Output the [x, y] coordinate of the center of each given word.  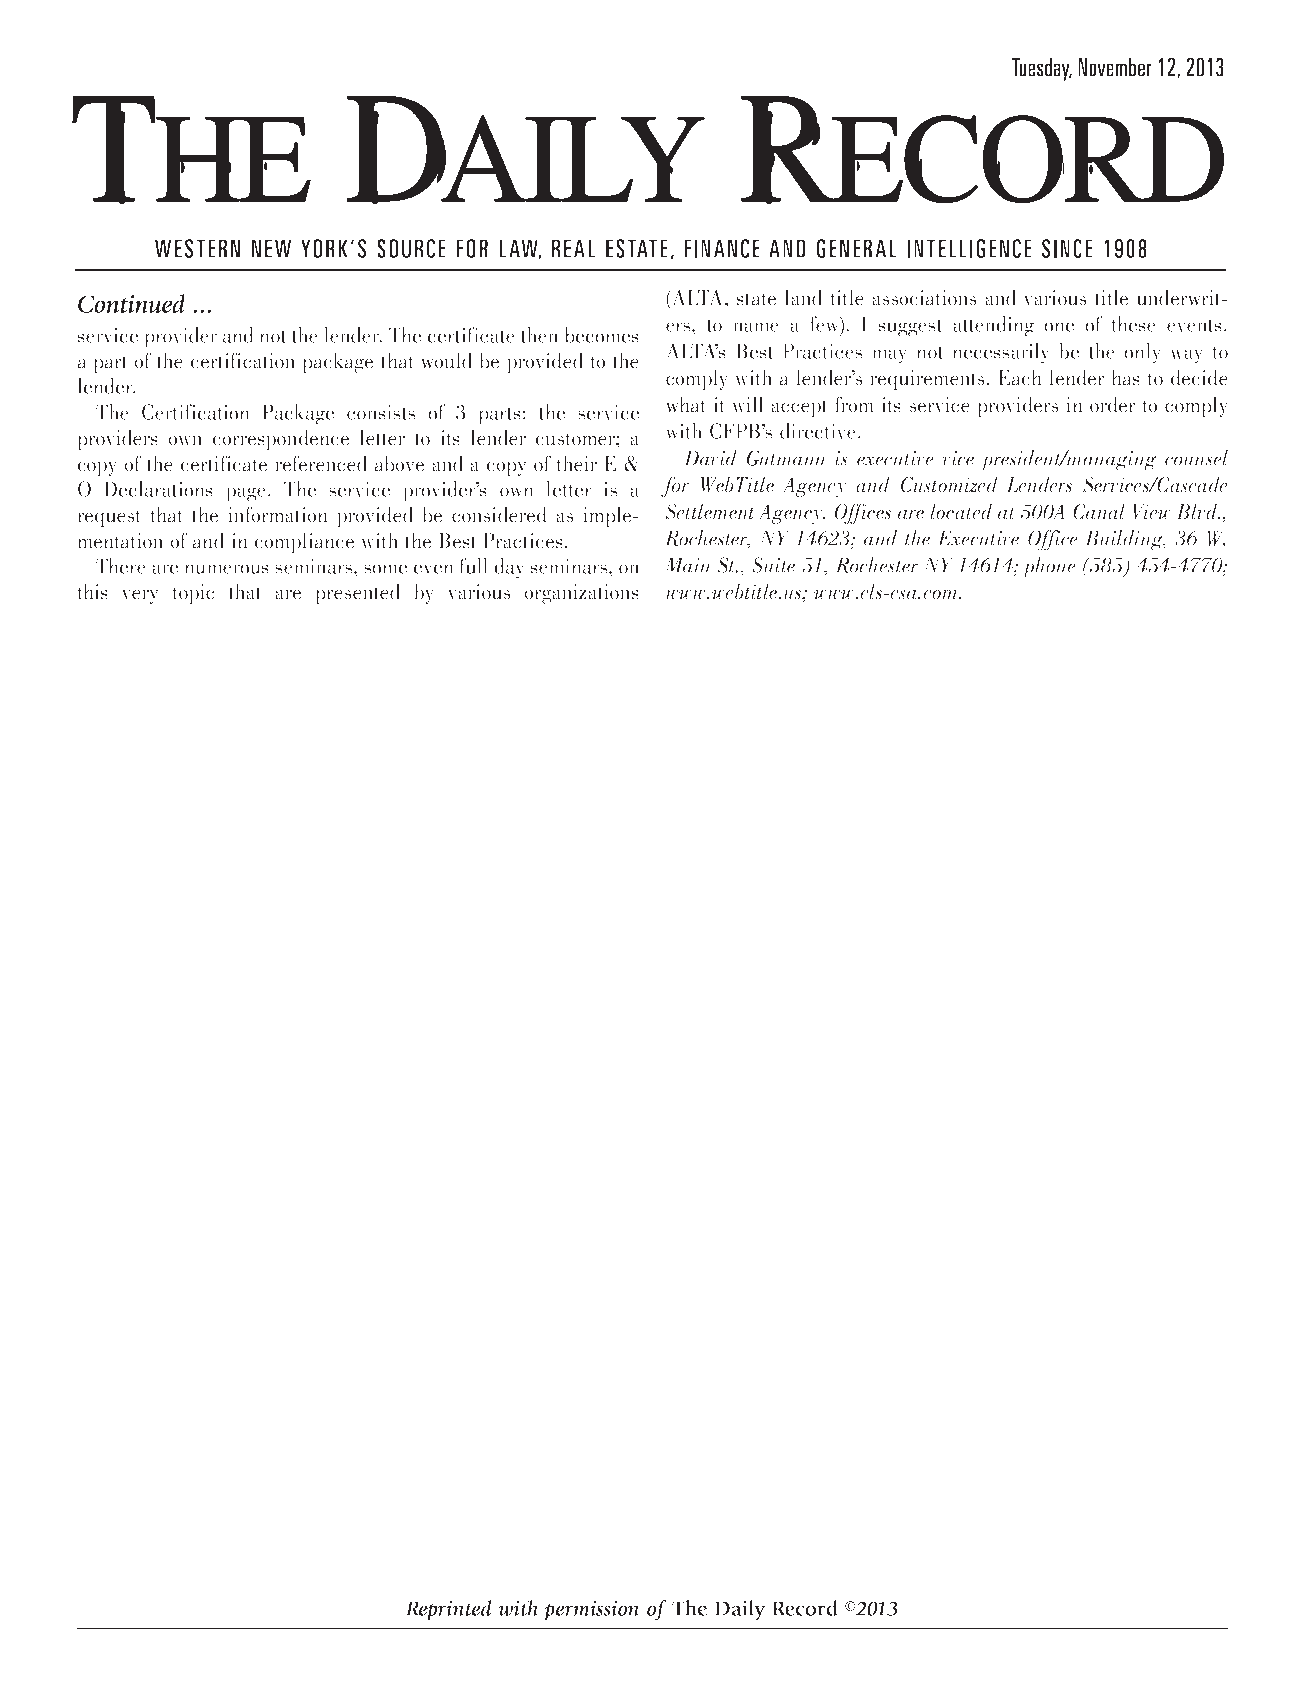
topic [193, 594]
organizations [581, 594]
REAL [573, 248]
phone [1049, 567]
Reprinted [448, 1610]
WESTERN [197, 248]
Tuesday [1041, 69]
